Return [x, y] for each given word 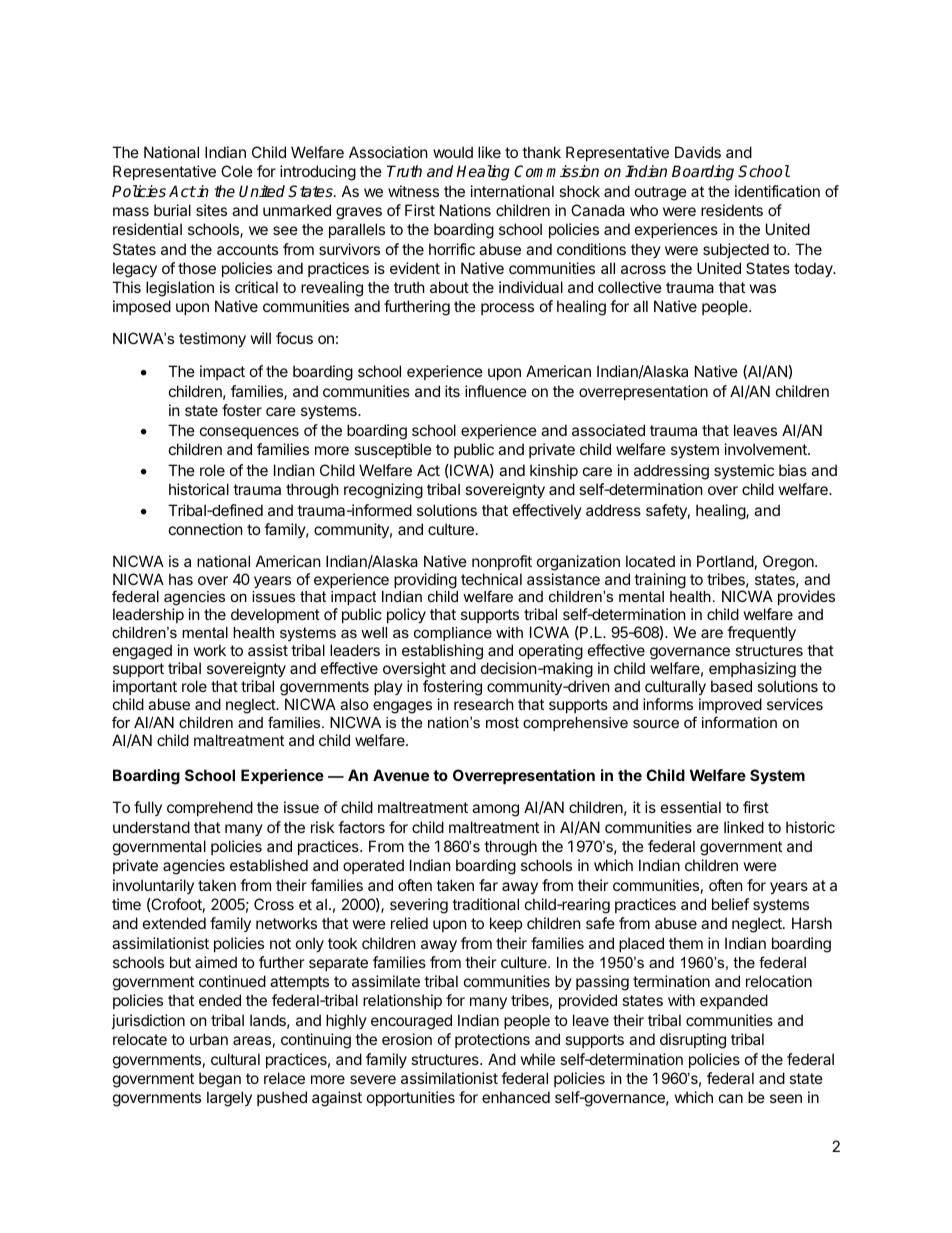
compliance [453, 634]
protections [492, 1040]
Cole [237, 171]
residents [732, 210]
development [275, 615]
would [453, 152]
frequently [761, 633]
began [220, 1080]
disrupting [693, 1041]
